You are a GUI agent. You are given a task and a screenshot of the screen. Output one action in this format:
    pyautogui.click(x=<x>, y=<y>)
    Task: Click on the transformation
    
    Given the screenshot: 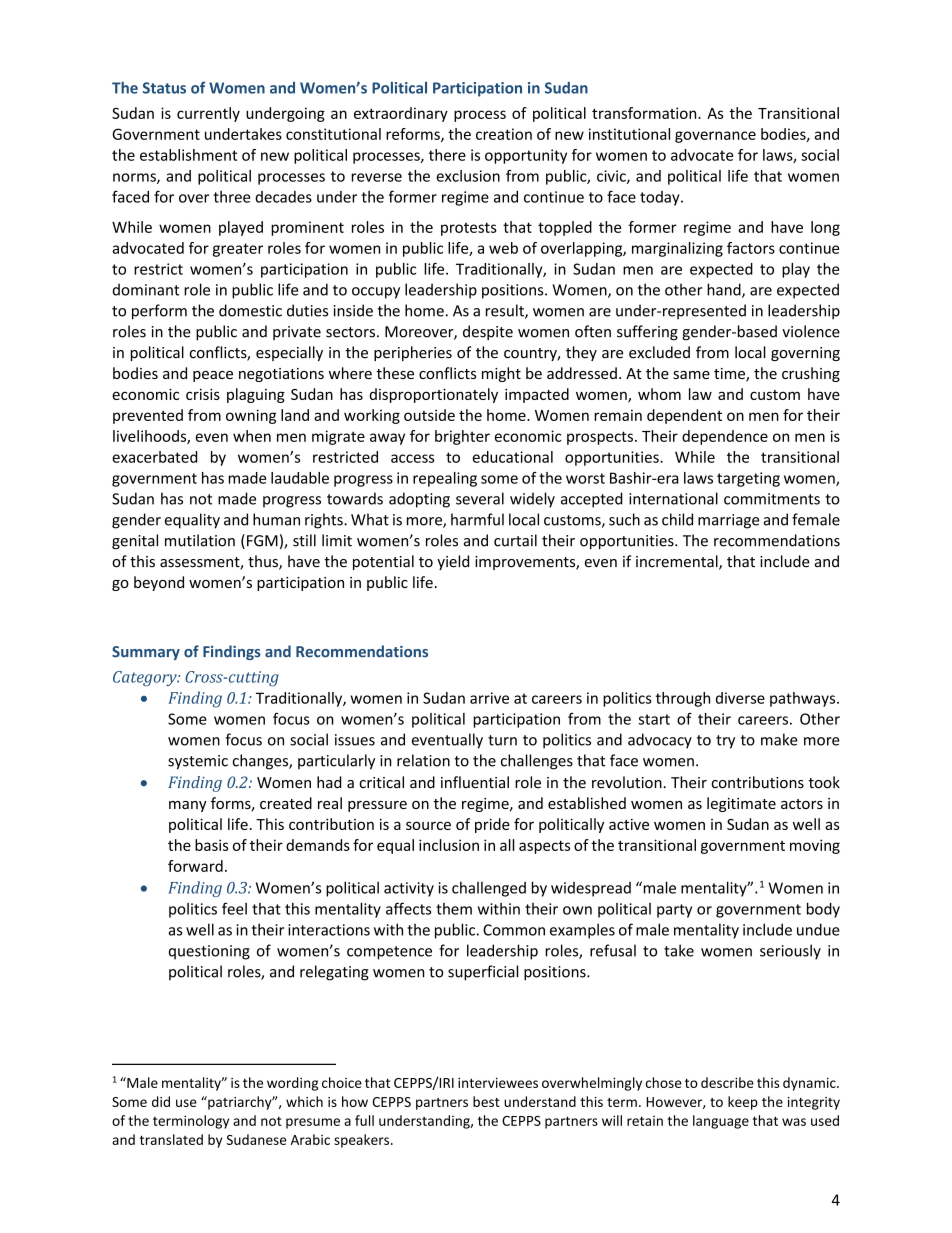 What is the action you would take?
    pyautogui.click(x=645, y=113)
